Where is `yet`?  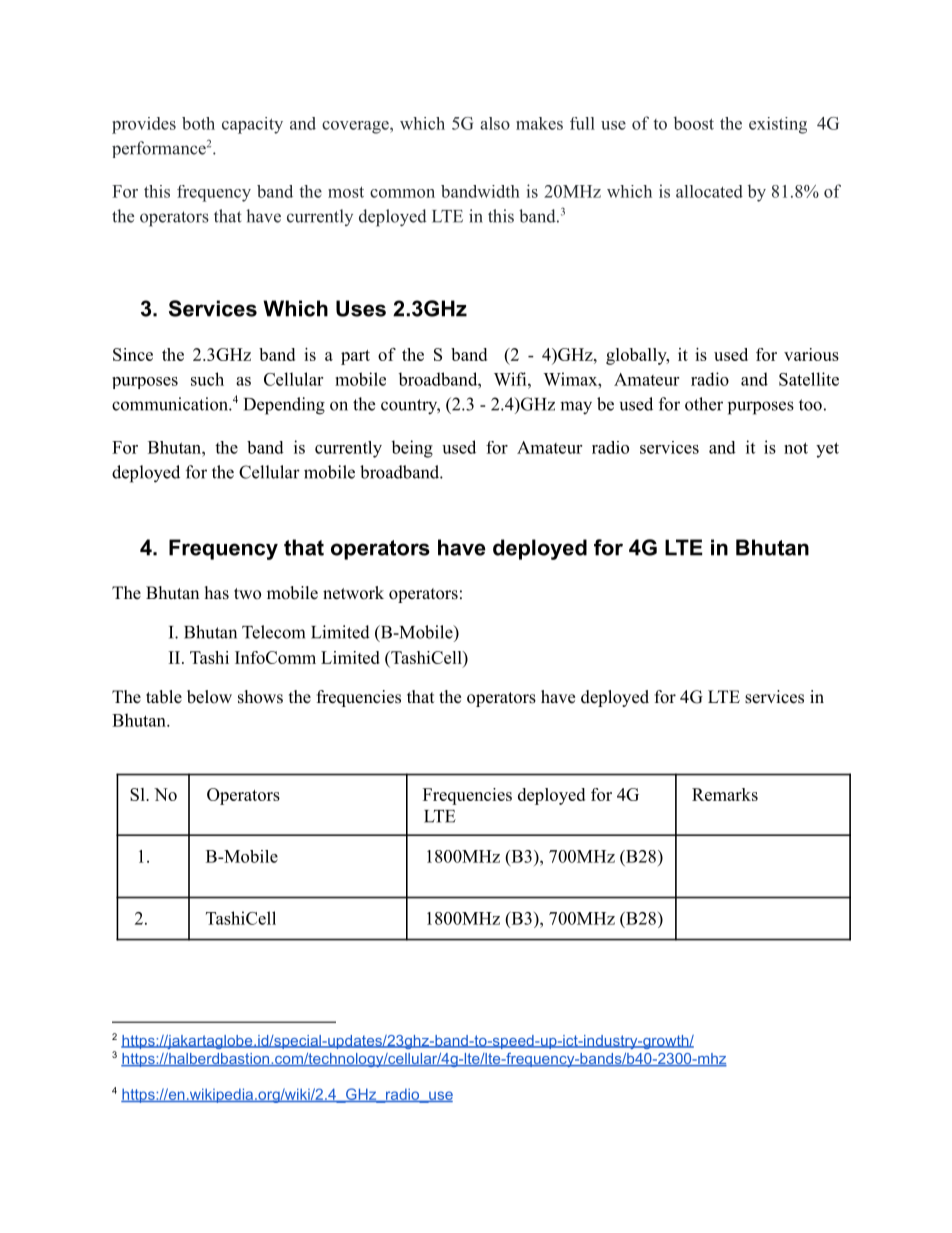 yet is located at coordinates (827, 450).
